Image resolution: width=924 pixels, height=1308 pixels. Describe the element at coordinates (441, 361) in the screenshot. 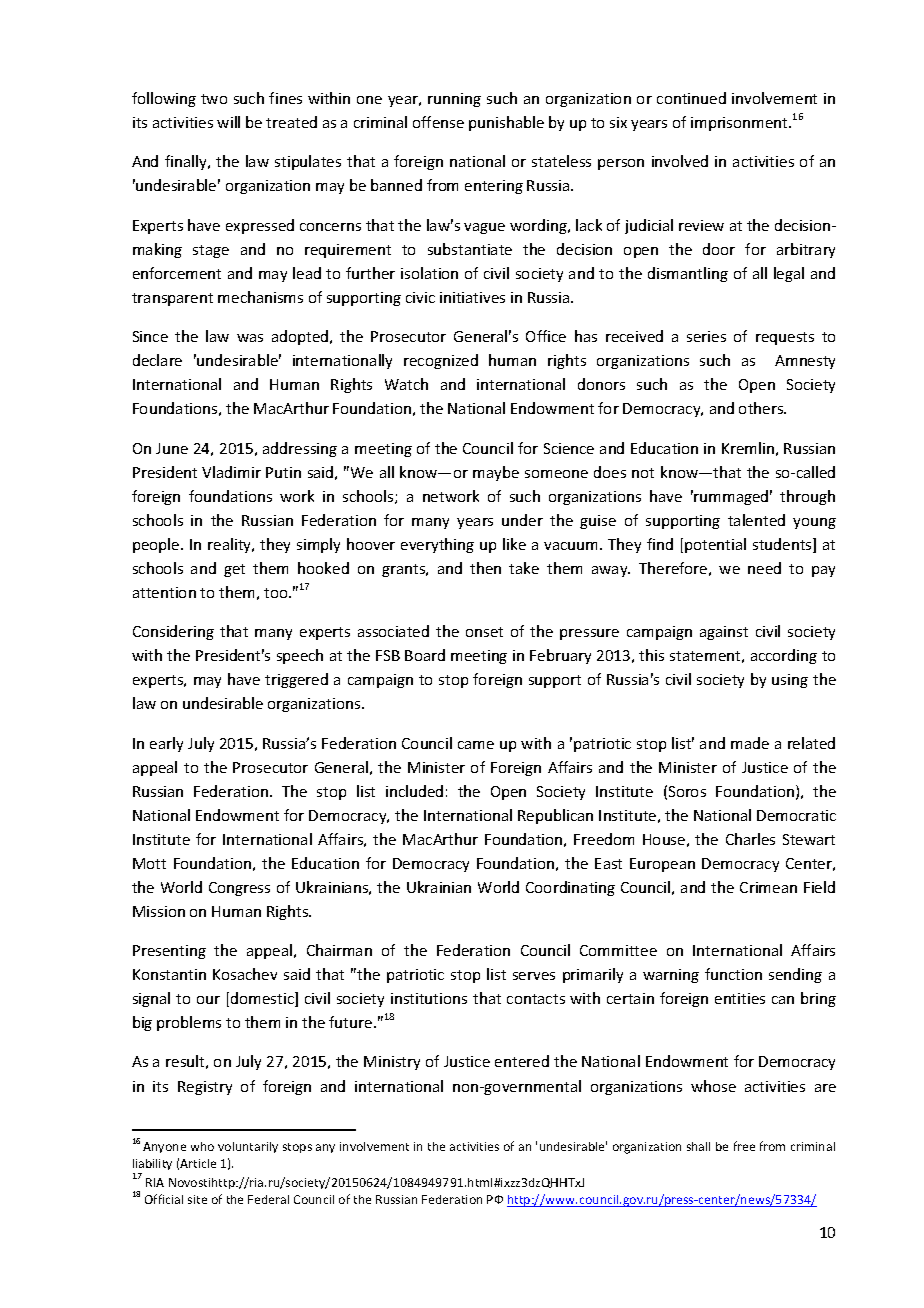

I see `recognized` at that location.
